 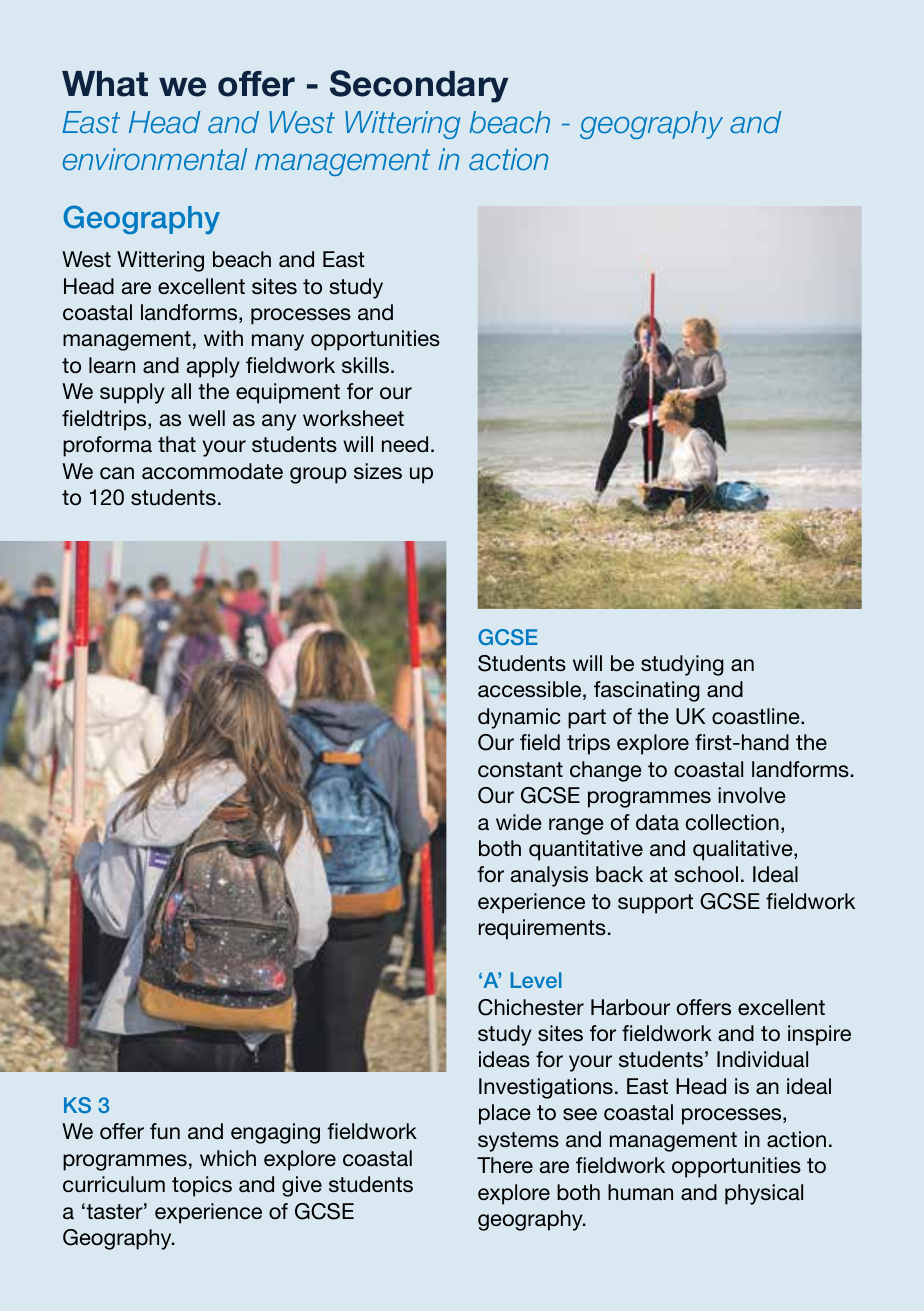 What do you see at coordinates (155, 159) in the page?
I see `environmental` at bounding box center [155, 159].
